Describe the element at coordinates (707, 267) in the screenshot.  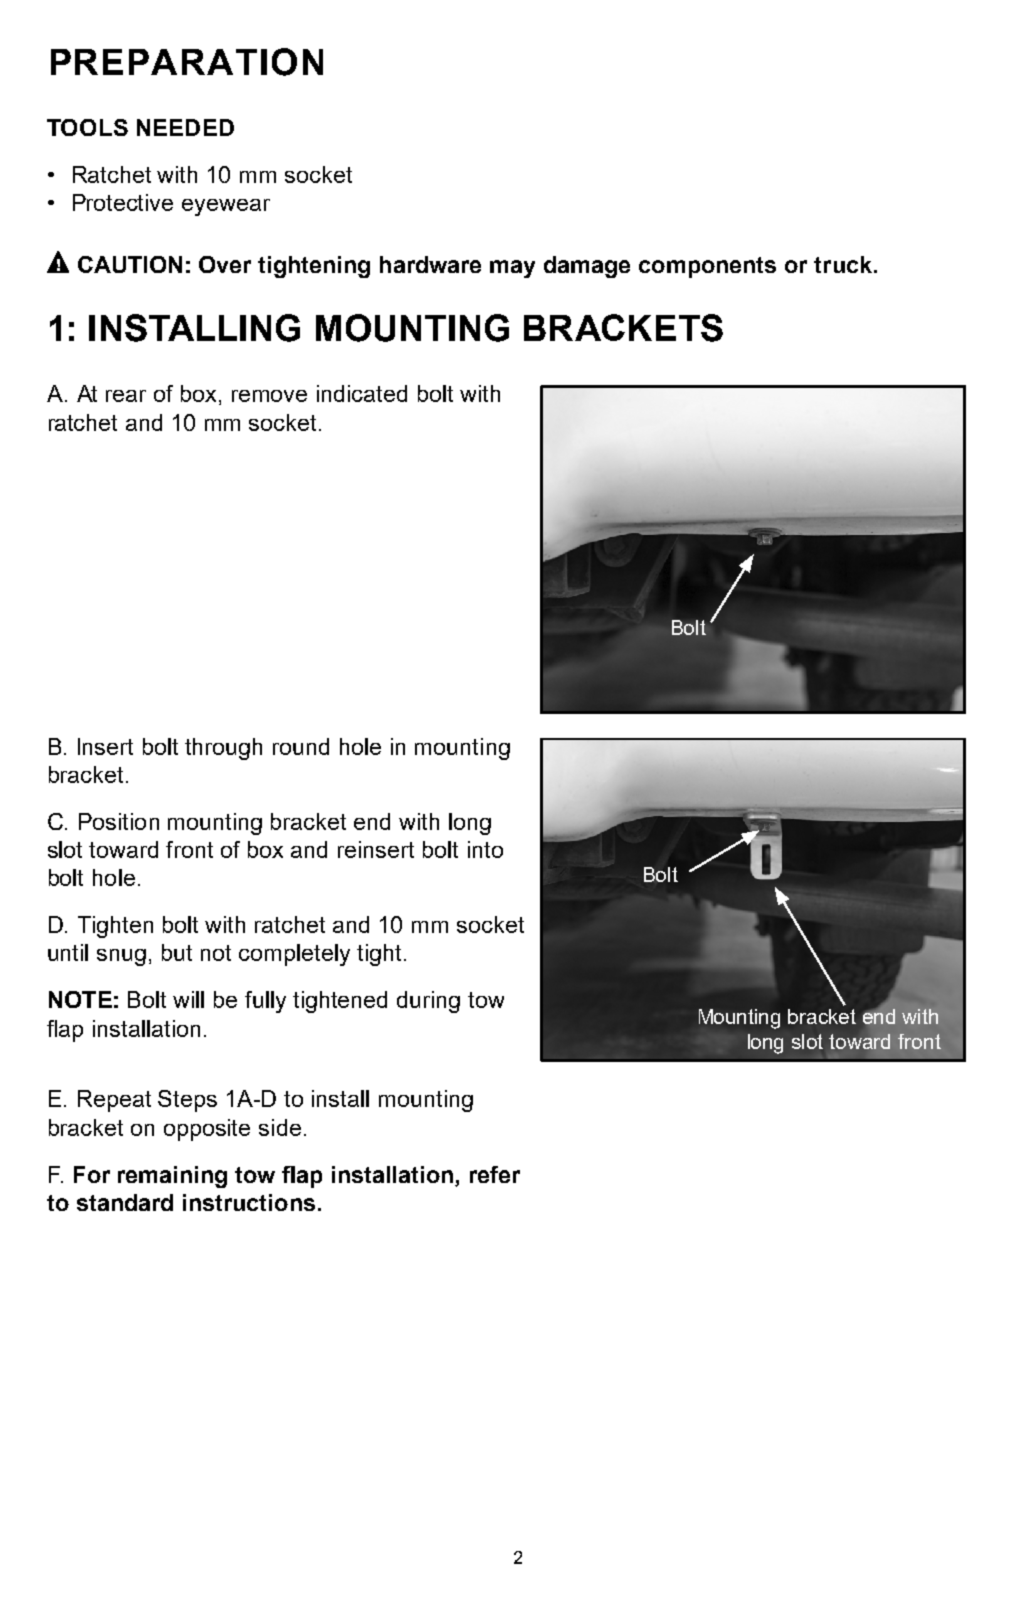
I see `components` at that location.
